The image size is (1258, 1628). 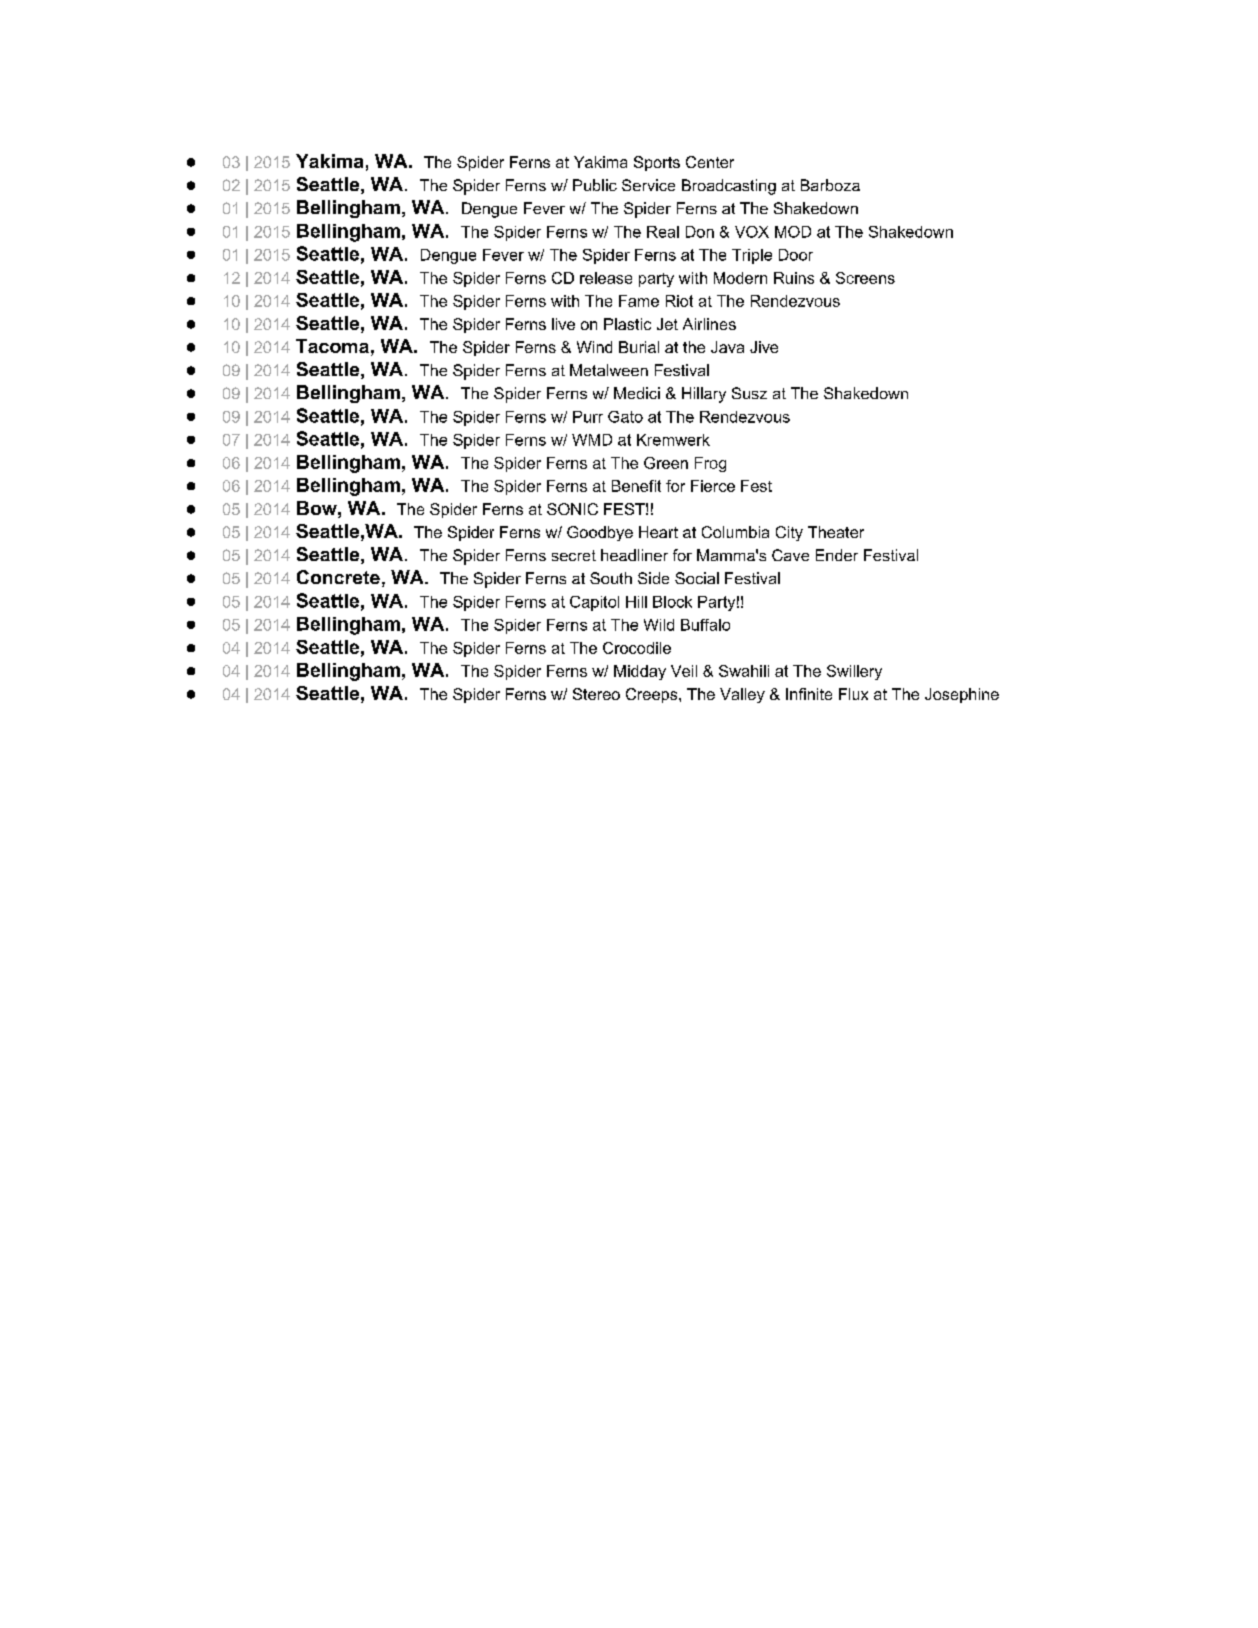 What do you see at coordinates (836, 532) in the page?
I see `Theater` at bounding box center [836, 532].
